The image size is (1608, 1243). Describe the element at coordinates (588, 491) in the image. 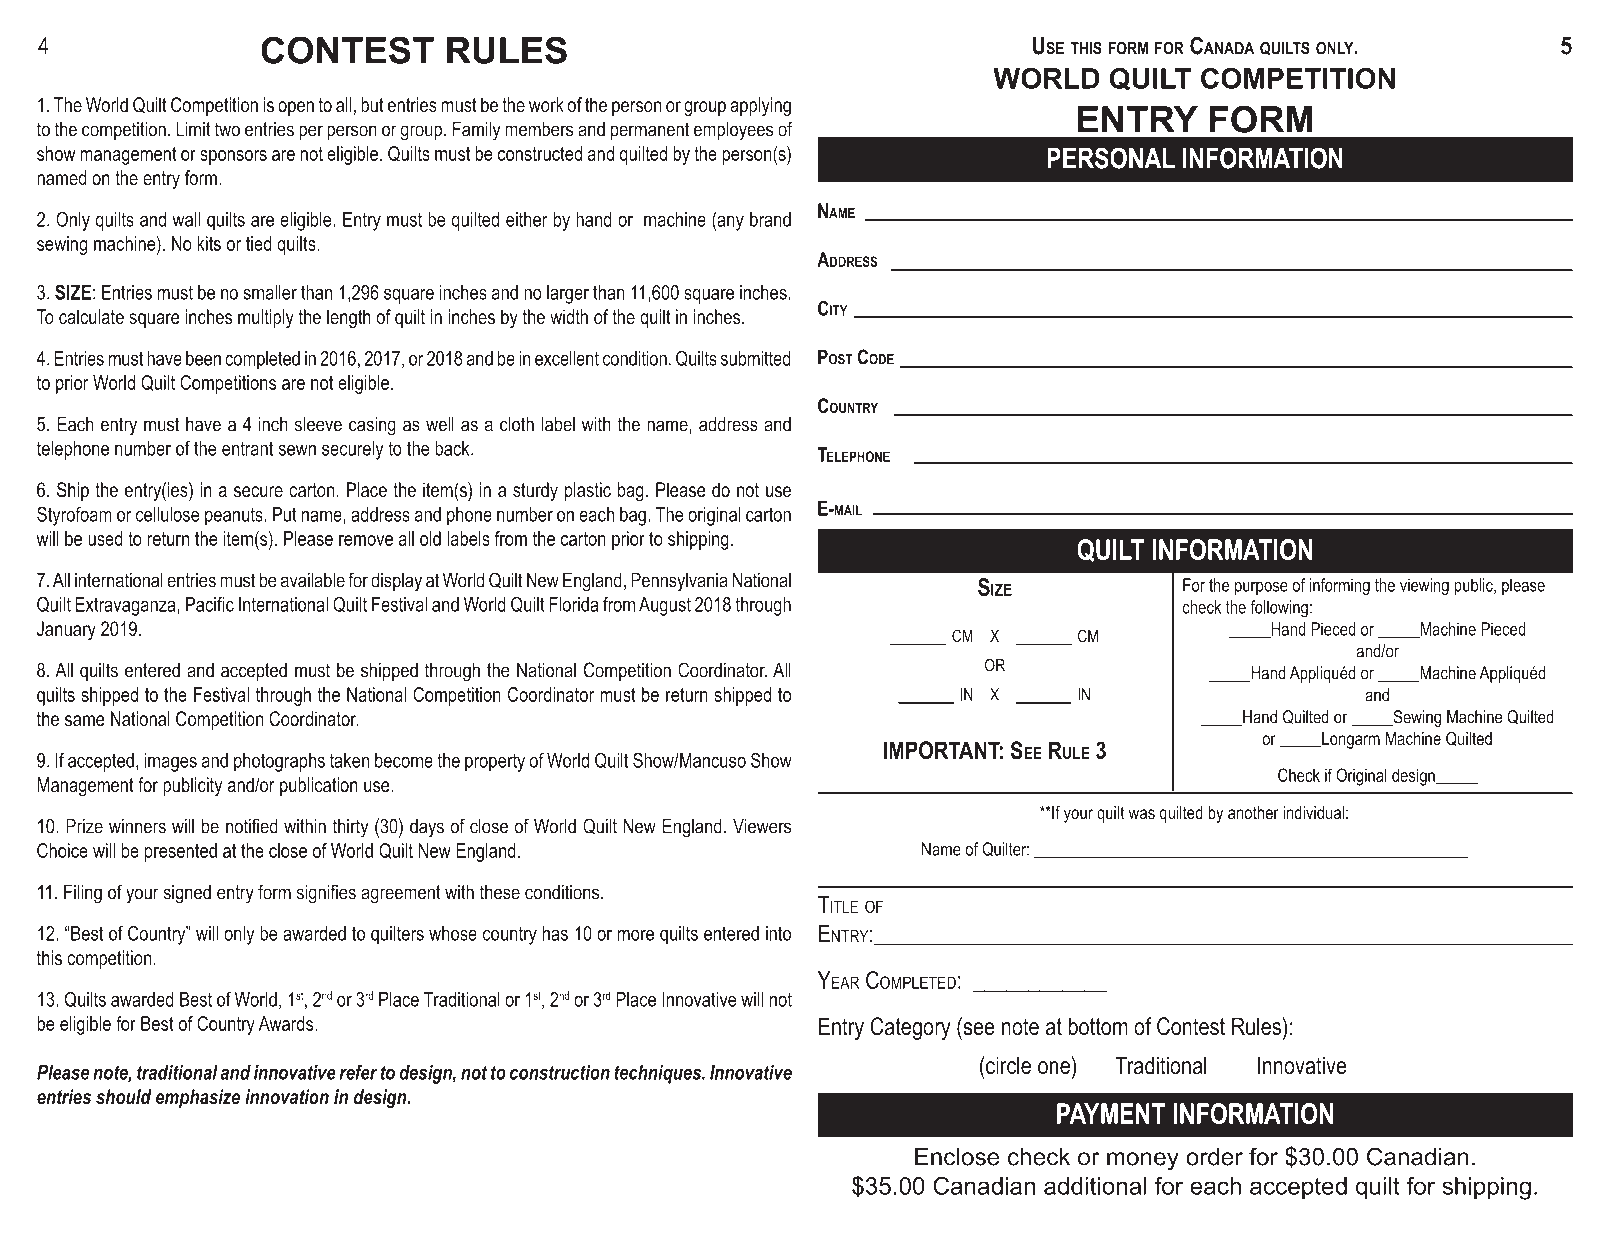

I see `plastic` at that location.
